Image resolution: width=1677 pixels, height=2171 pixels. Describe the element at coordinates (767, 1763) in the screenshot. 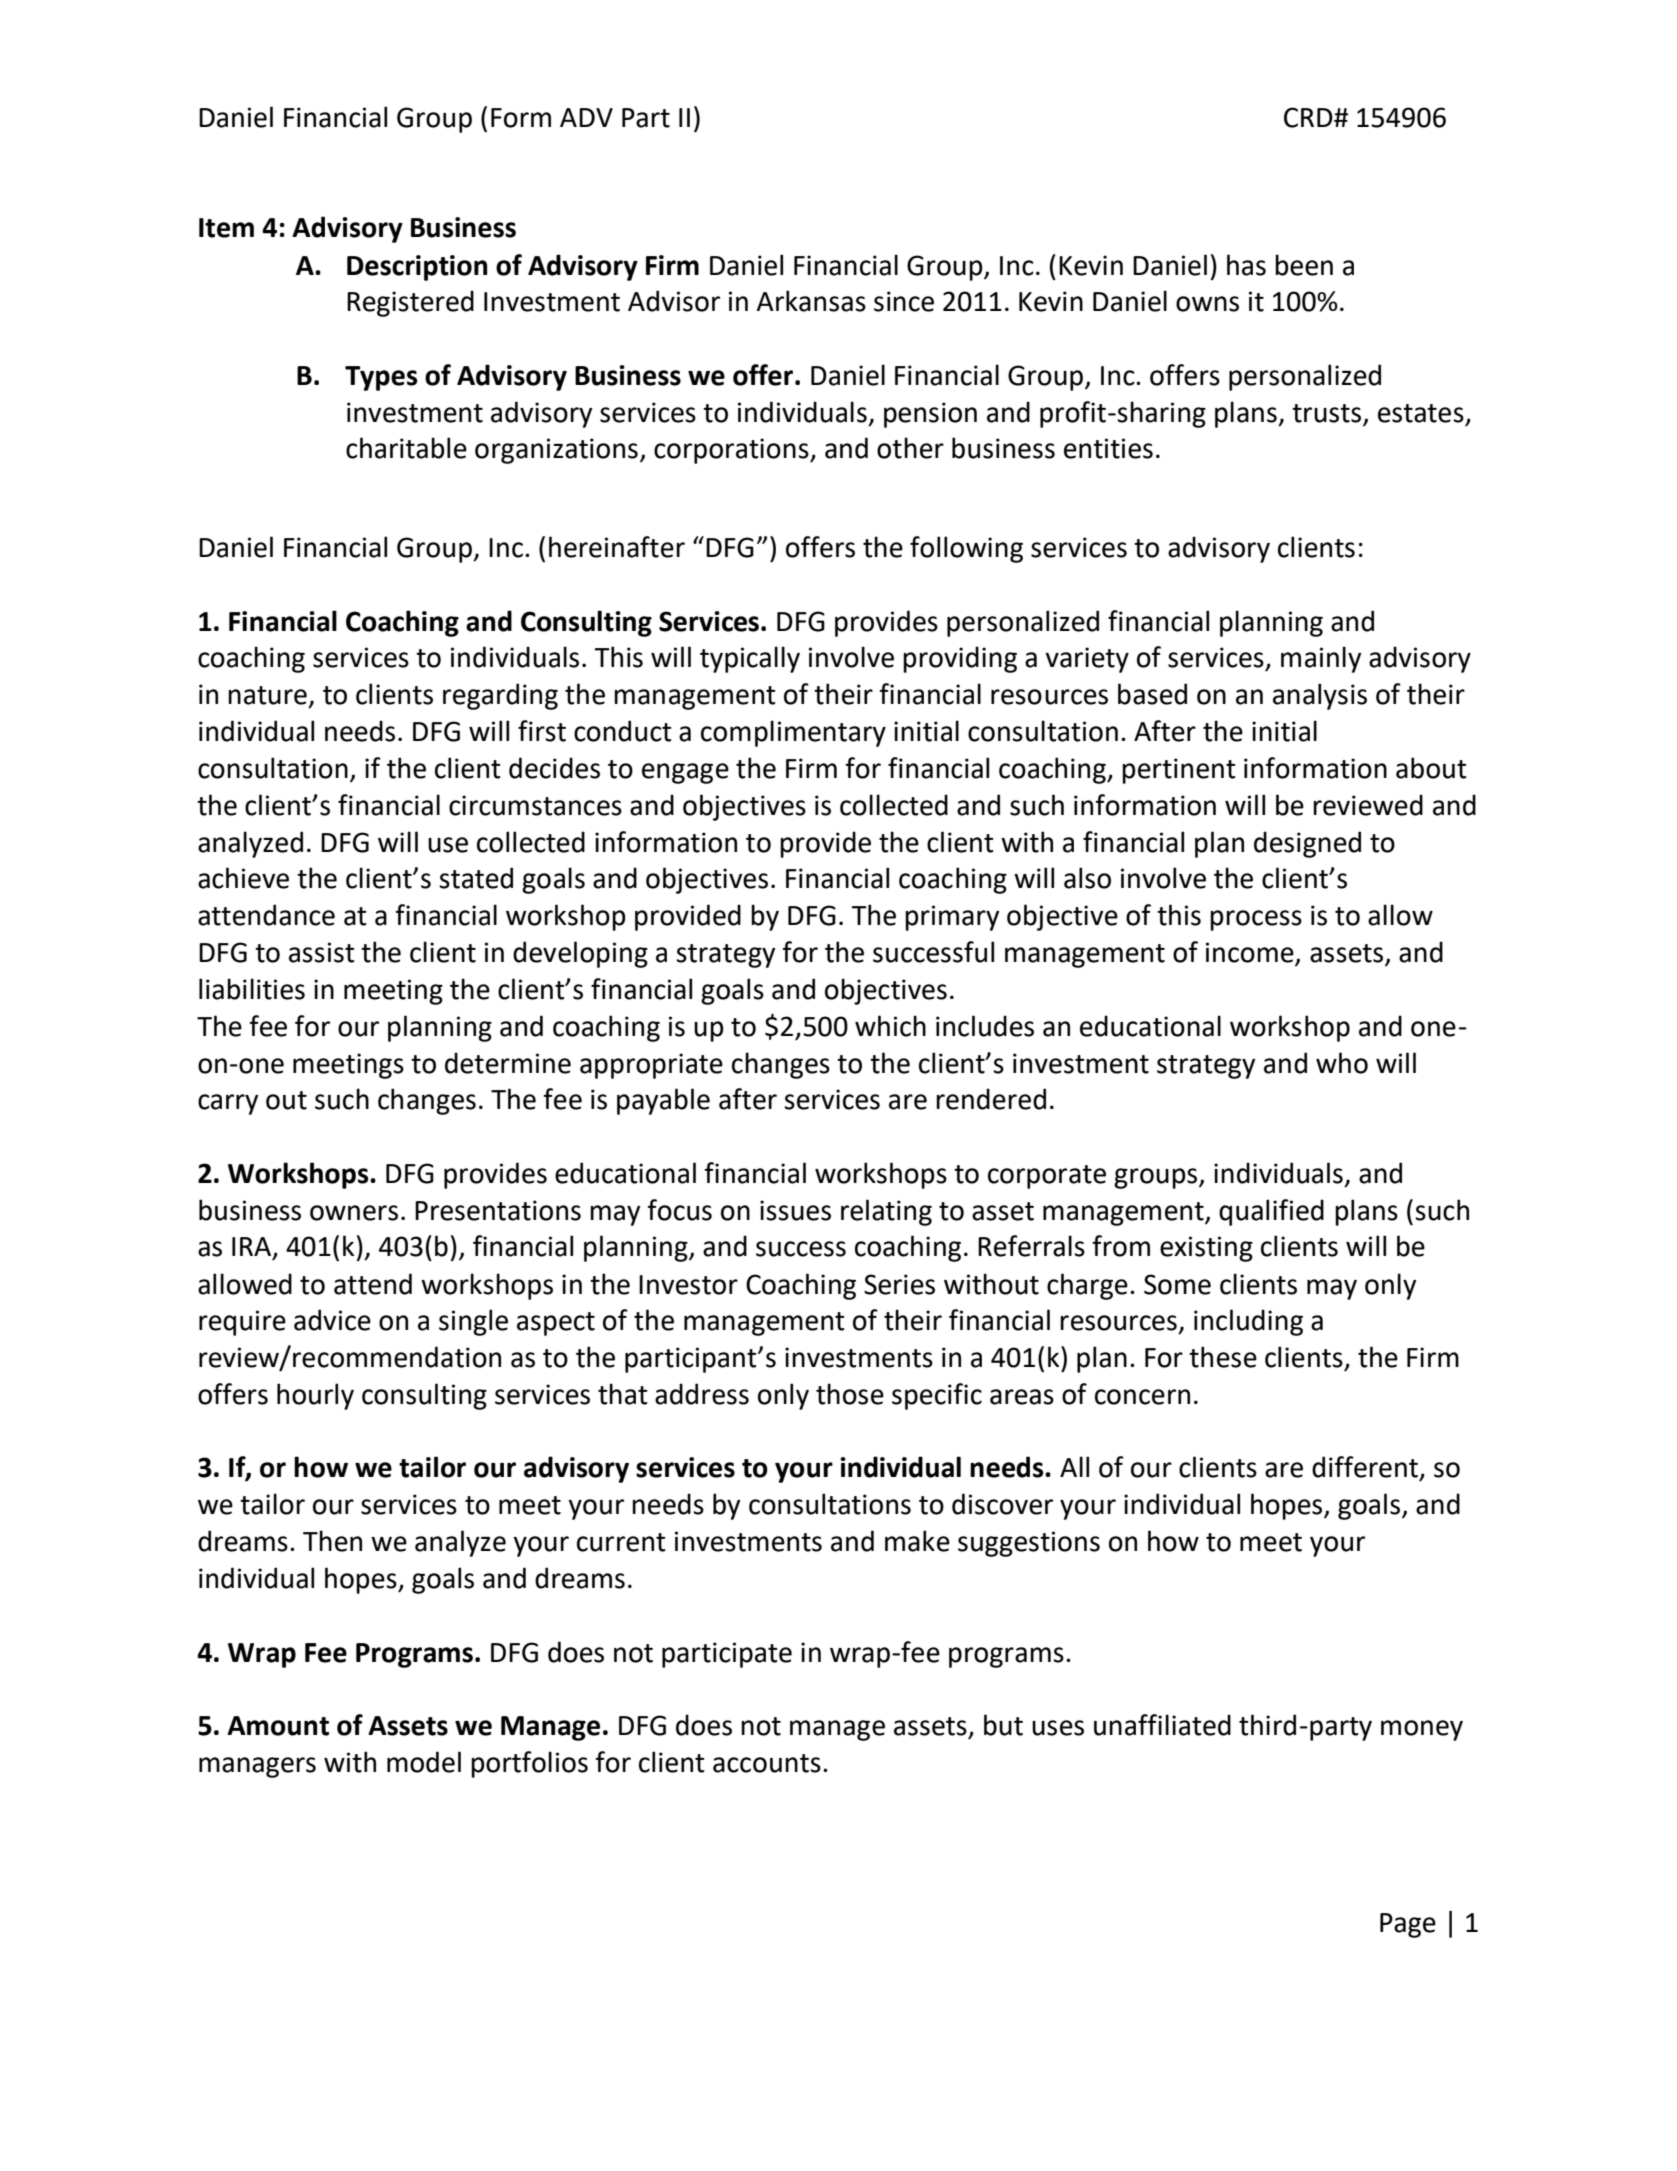

I see `accounts` at that location.
